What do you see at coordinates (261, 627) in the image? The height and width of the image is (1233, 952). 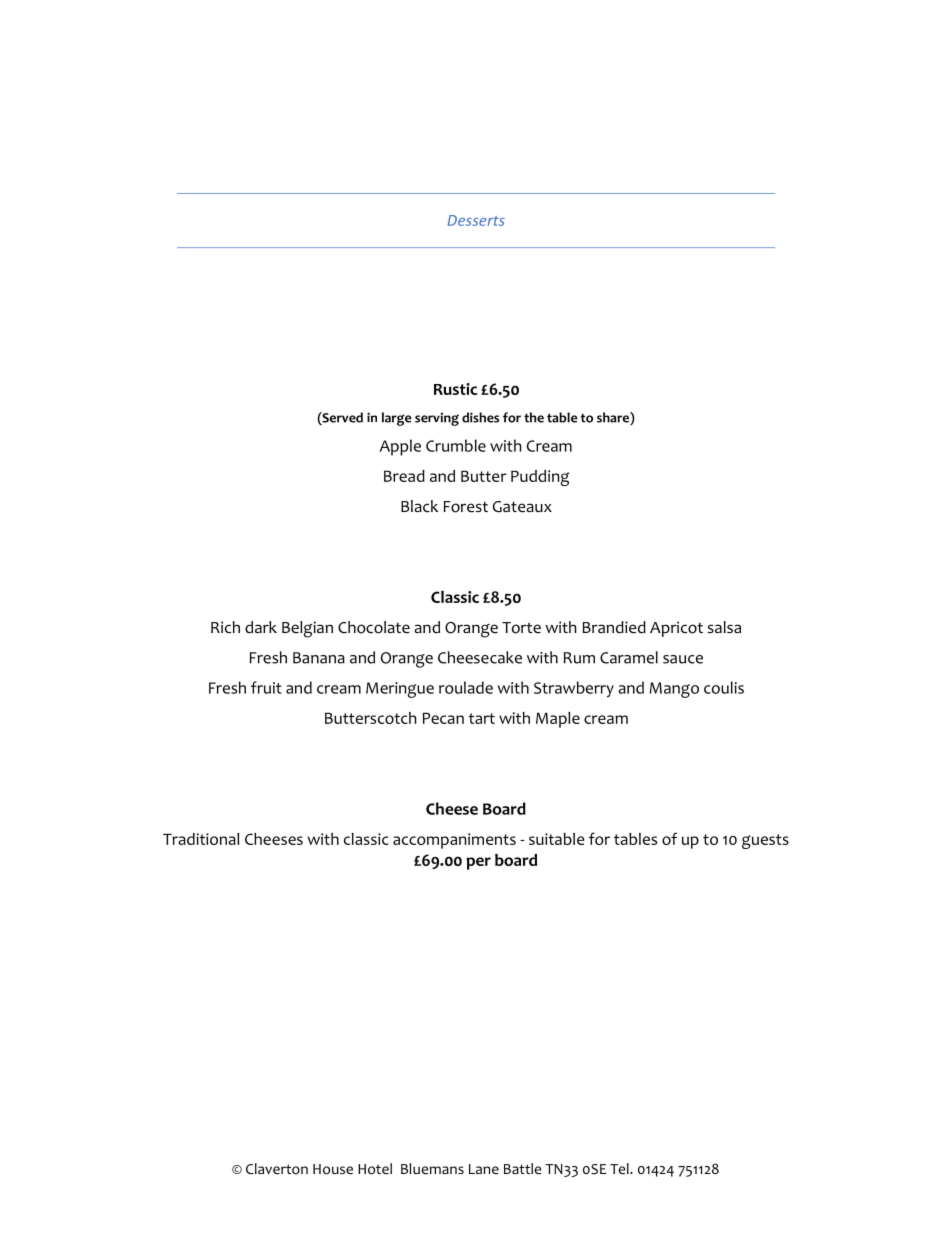 I see `dark` at bounding box center [261, 627].
